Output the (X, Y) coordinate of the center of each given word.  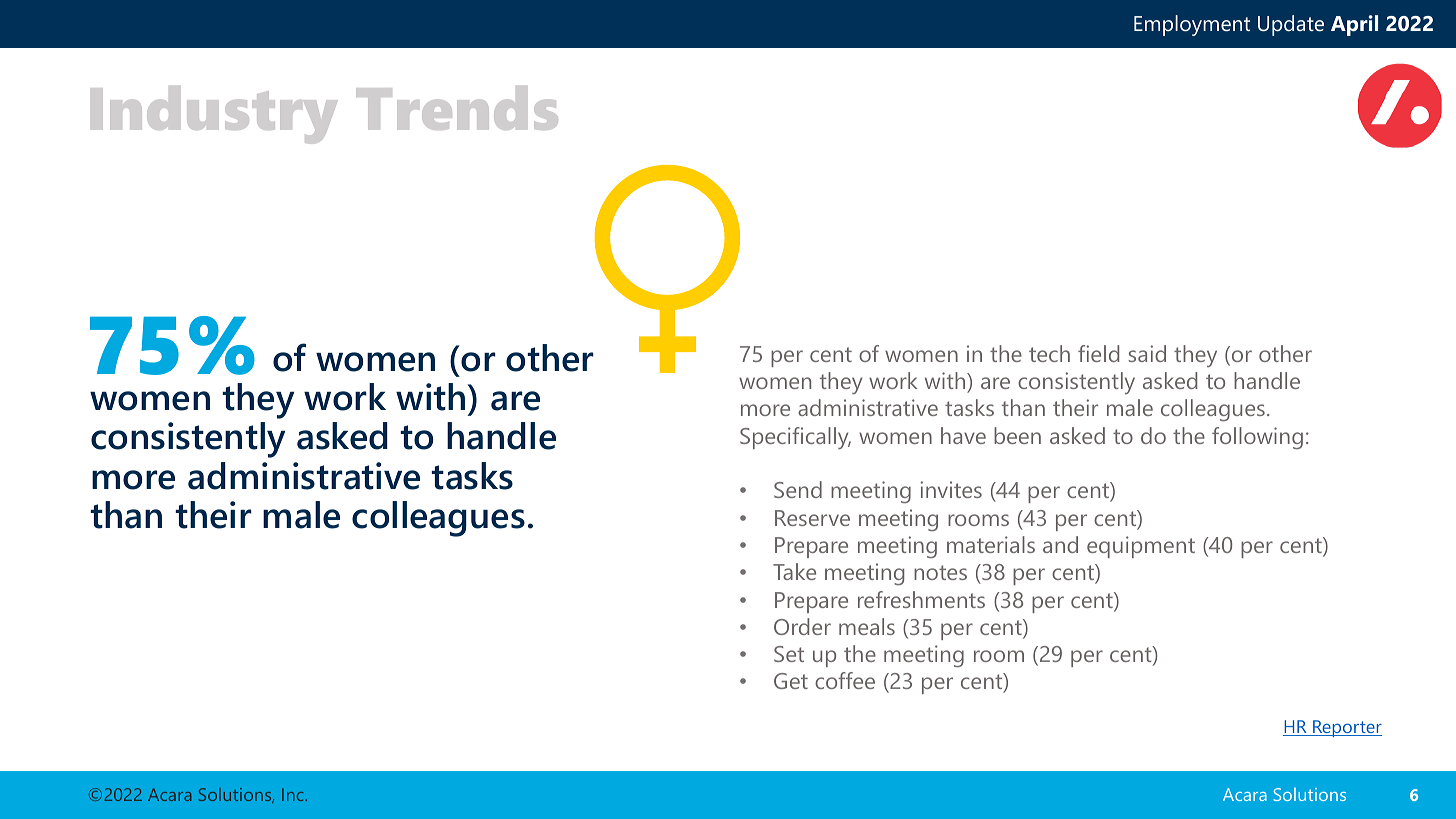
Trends (457, 108)
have (963, 435)
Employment (1192, 25)
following (1257, 438)
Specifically (795, 438)
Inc (294, 794)
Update (1291, 25)
